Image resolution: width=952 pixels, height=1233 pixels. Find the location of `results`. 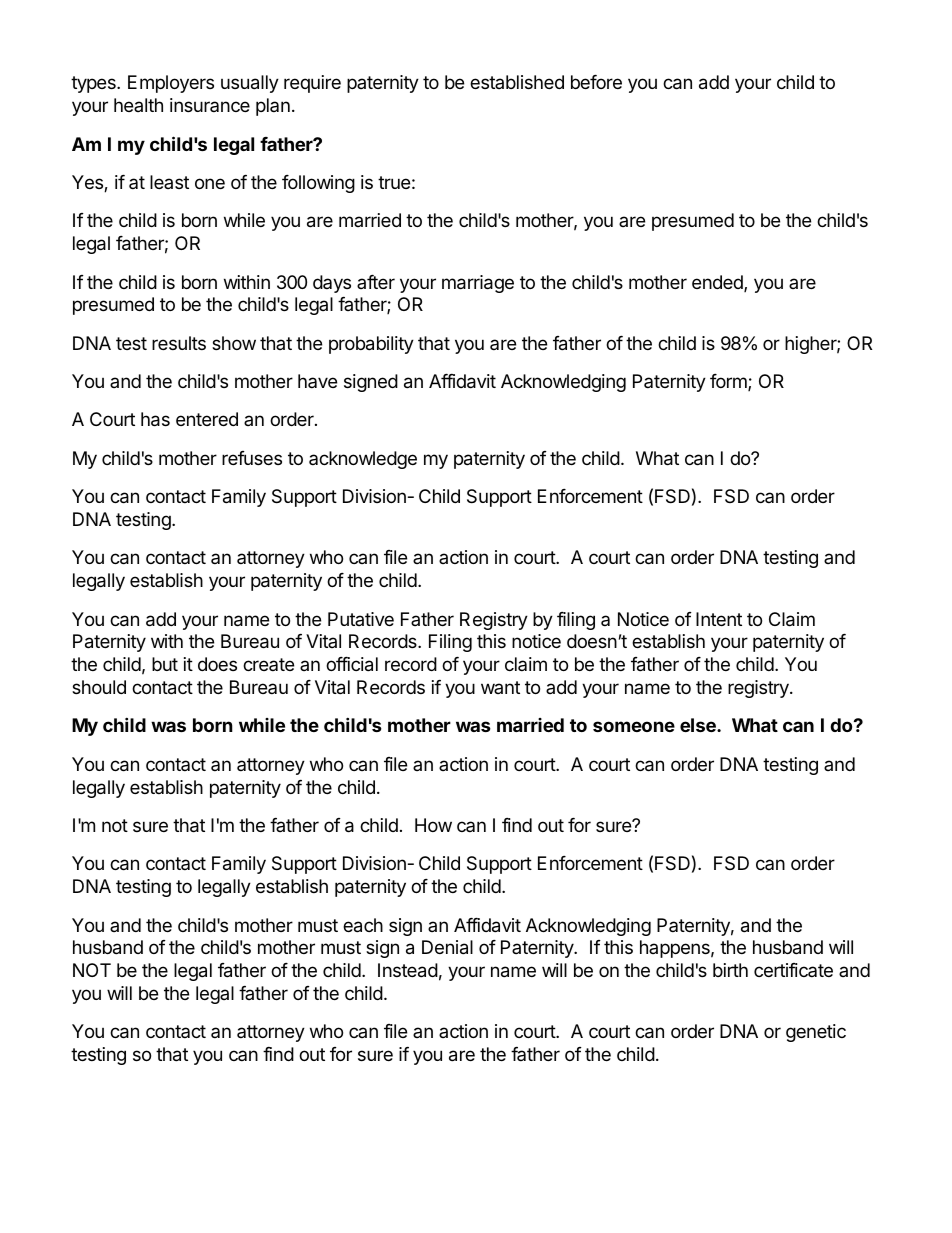

results is located at coordinates (179, 343).
